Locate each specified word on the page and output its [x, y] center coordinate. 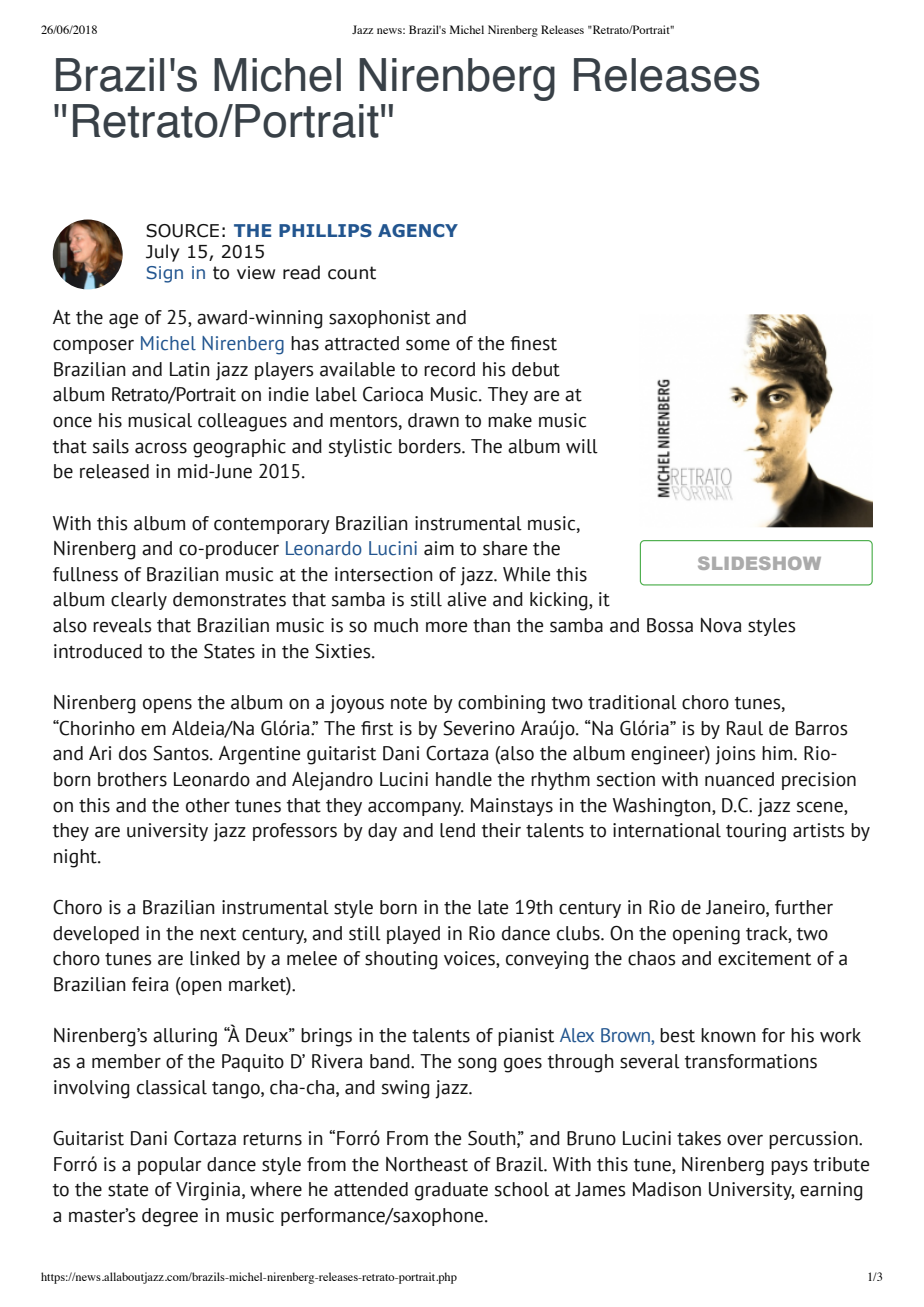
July [163, 253]
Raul [745, 728]
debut [536, 369]
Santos [182, 753]
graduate [451, 1191]
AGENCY [418, 230]
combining [501, 704]
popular [169, 1166]
